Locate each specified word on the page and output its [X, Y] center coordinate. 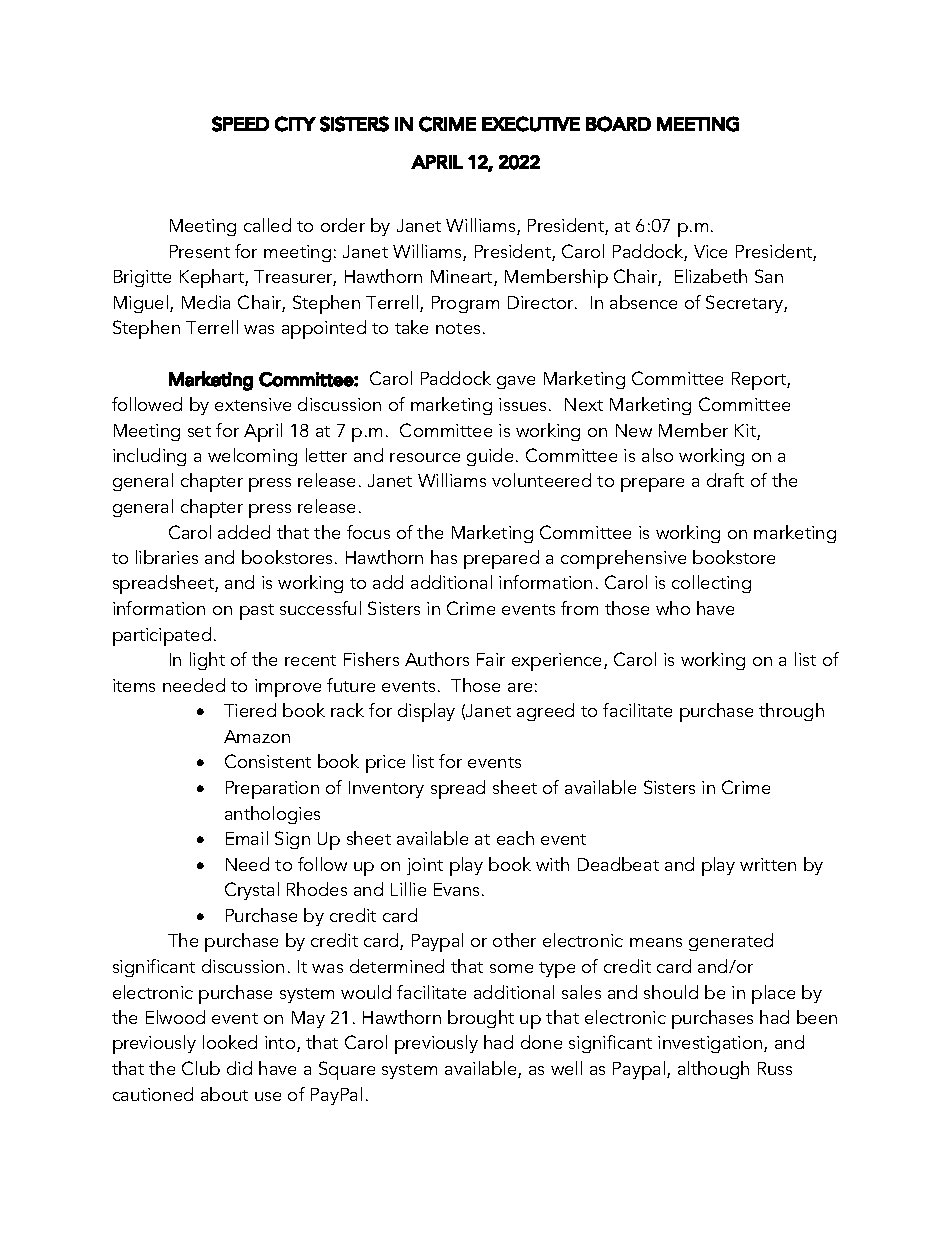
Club [201, 1068]
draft [725, 480]
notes [458, 328]
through [791, 712]
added [244, 532]
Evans [458, 889]
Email [247, 838]
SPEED [240, 124]
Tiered [250, 710]
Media [206, 302]
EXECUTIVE [531, 124]
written [768, 864]
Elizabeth [711, 276]
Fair [491, 659]
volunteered [541, 480]
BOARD [618, 124]
